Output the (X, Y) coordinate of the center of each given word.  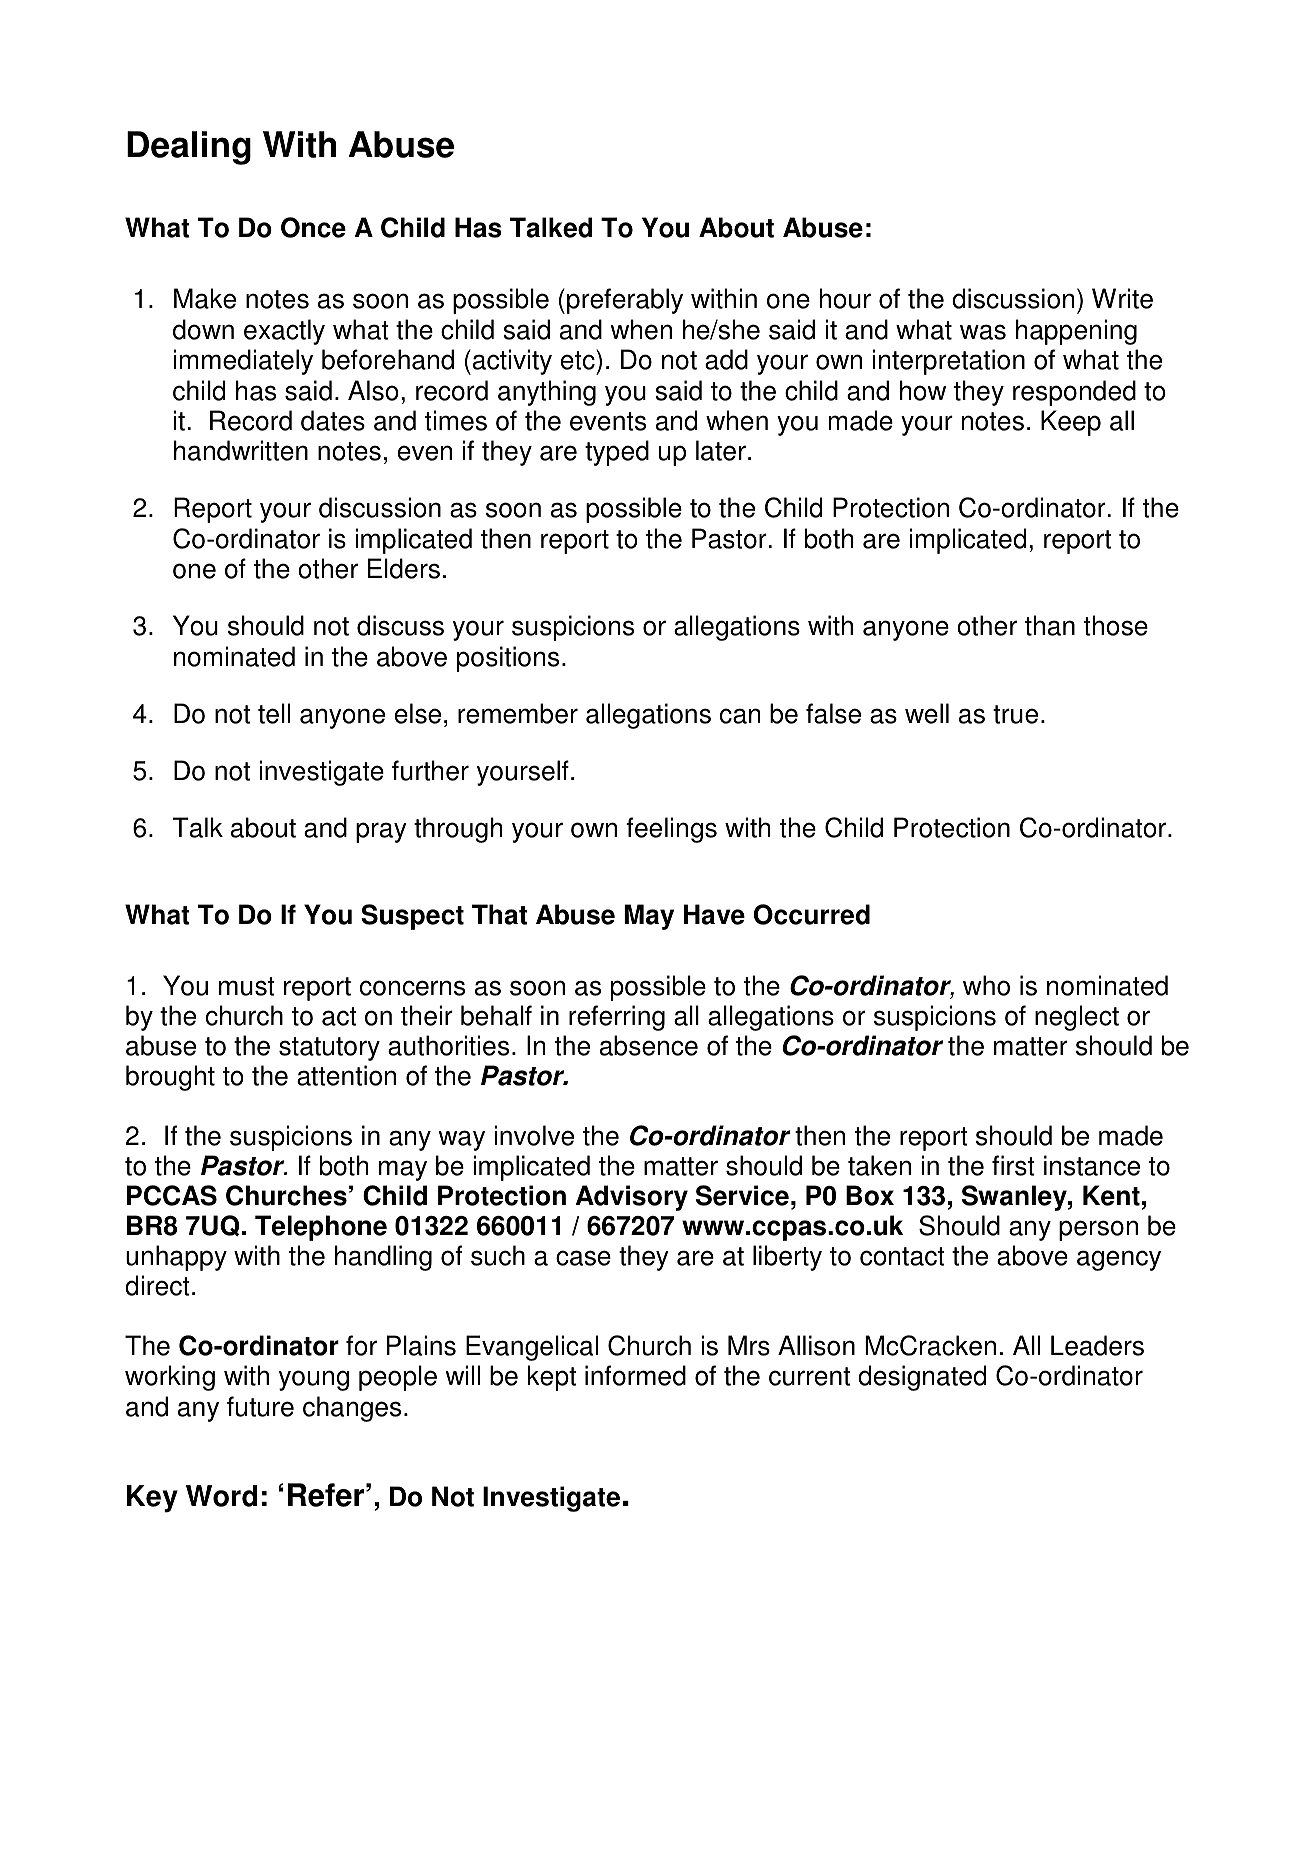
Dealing (189, 148)
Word (221, 1496)
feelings (671, 830)
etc (579, 359)
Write (1122, 298)
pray (381, 832)
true (1015, 714)
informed (635, 1375)
